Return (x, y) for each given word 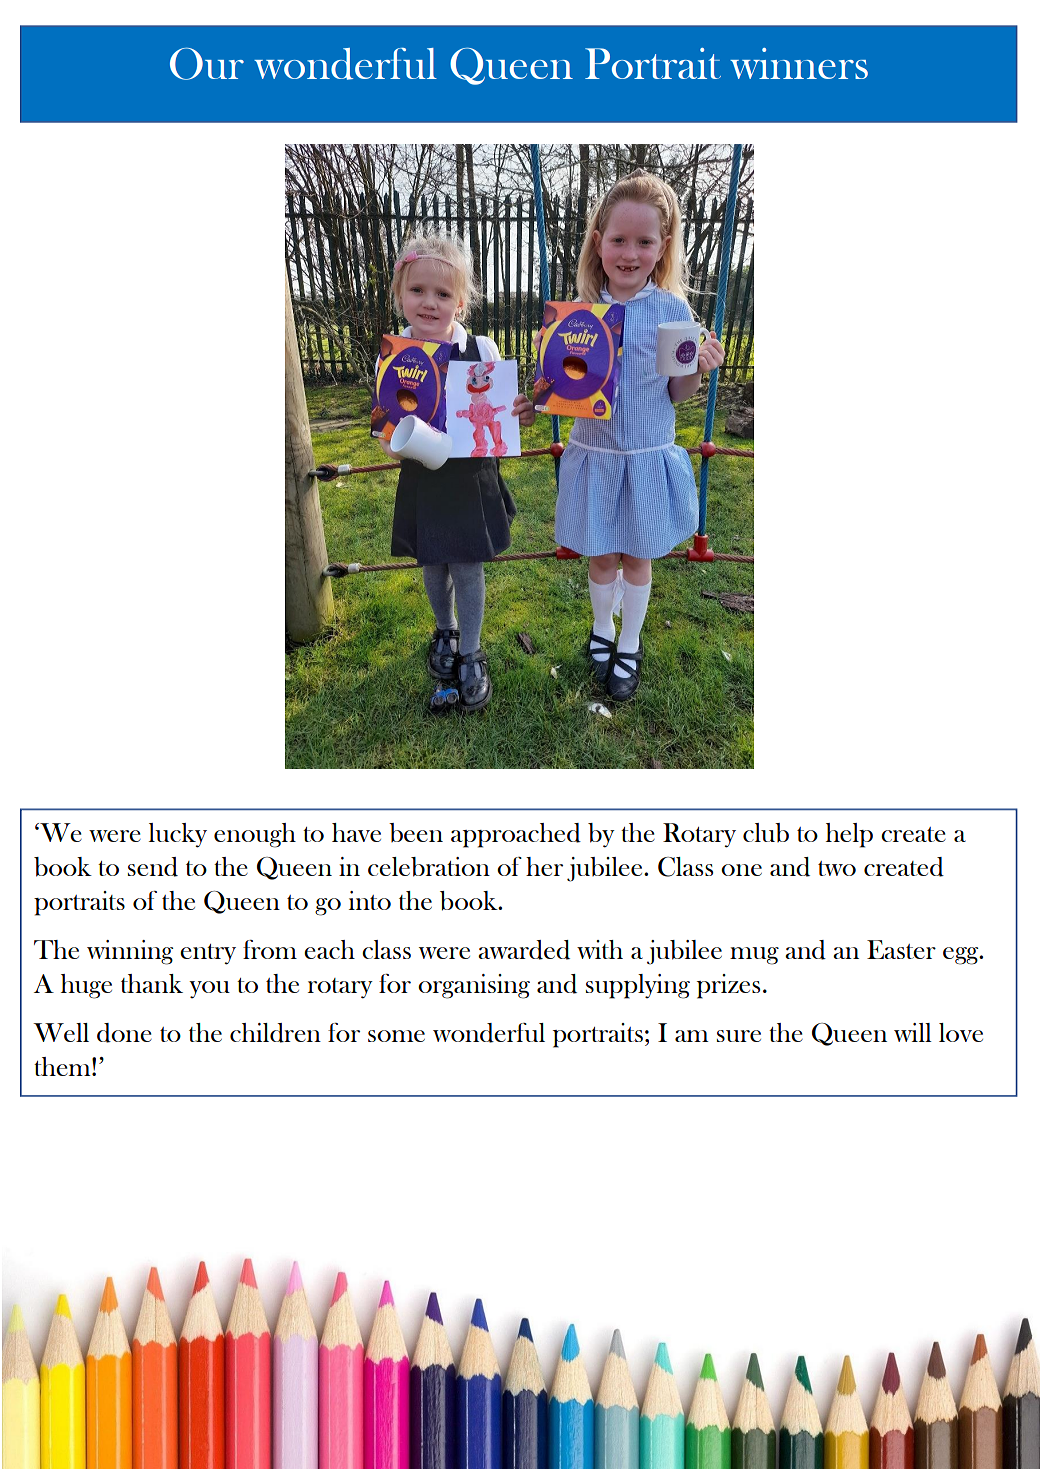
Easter (901, 949)
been (416, 832)
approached (516, 835)
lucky (178, 835)
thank (152, 983)
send (153, 867)
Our (207, 64)
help (849, 835)
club (766, 832)
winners (799, 63)
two (837, 868)
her (544, 866)
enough (255, 835)
